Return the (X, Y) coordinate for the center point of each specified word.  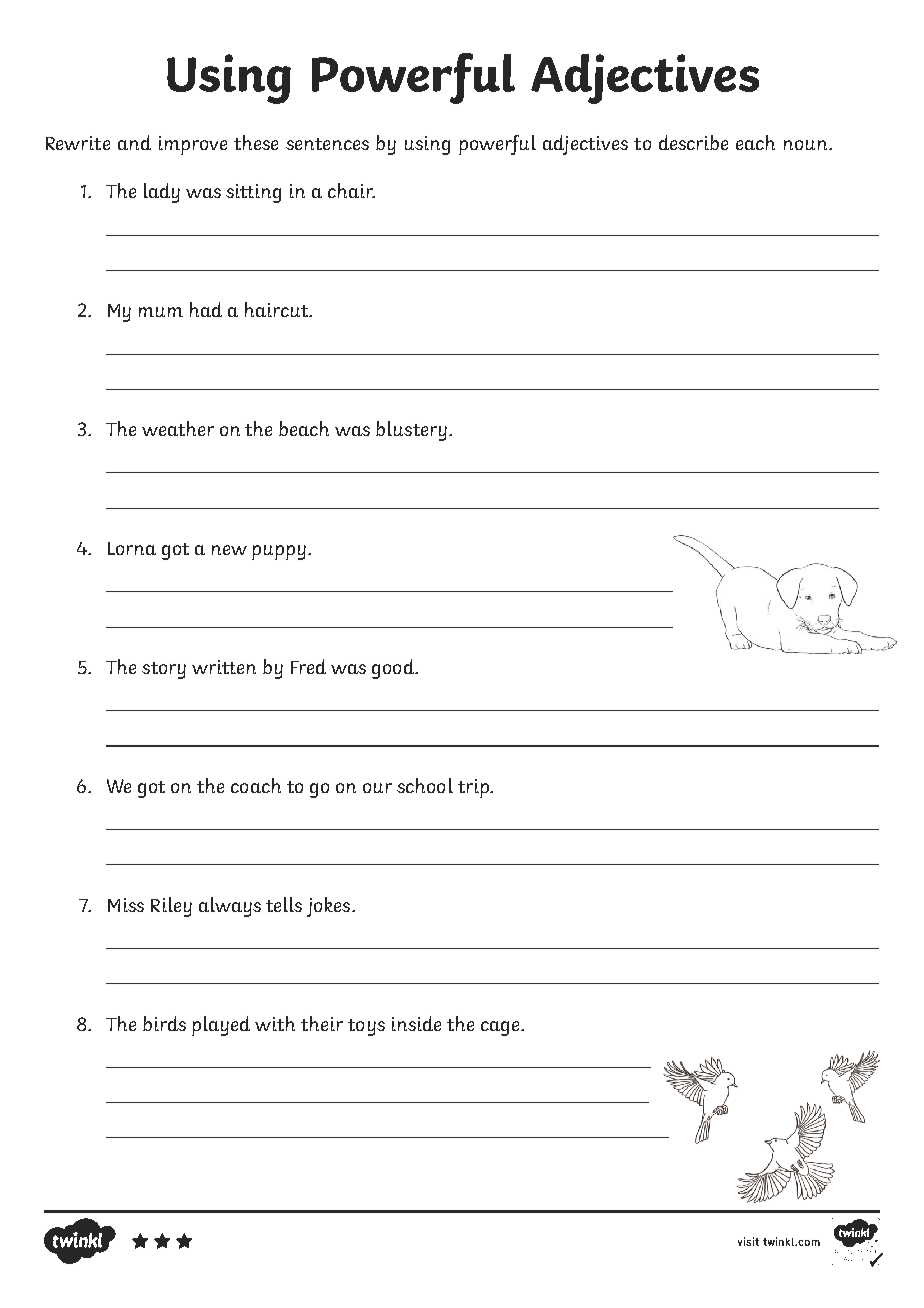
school (425, 785)
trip (474, 788)
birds (164, 1023)
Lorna (132, 548)
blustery (411, 431)
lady (162, 193)
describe (693, 142)
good (394, 669)
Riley (171, 907)
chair (351, 190)
